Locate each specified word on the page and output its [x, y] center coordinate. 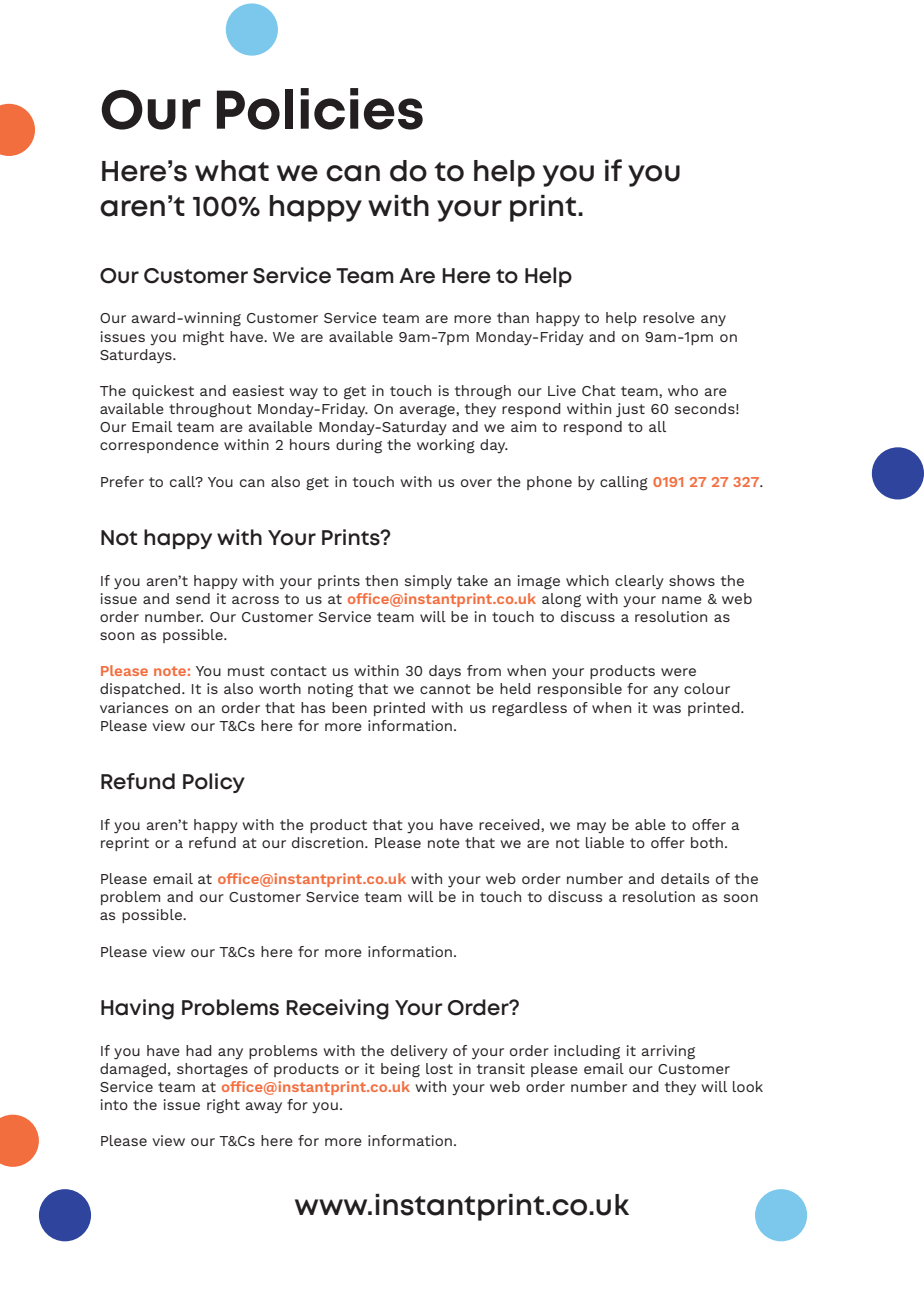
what [232, 171]
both [707, 842]
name [682, 600]
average [428, 411]
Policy [214, 783]
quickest [163, 392]
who [683, 390]
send [193, 598]
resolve [669, 317]
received [510, 825]
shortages [212, 1070]
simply [428, 582]
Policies [320, 109]
